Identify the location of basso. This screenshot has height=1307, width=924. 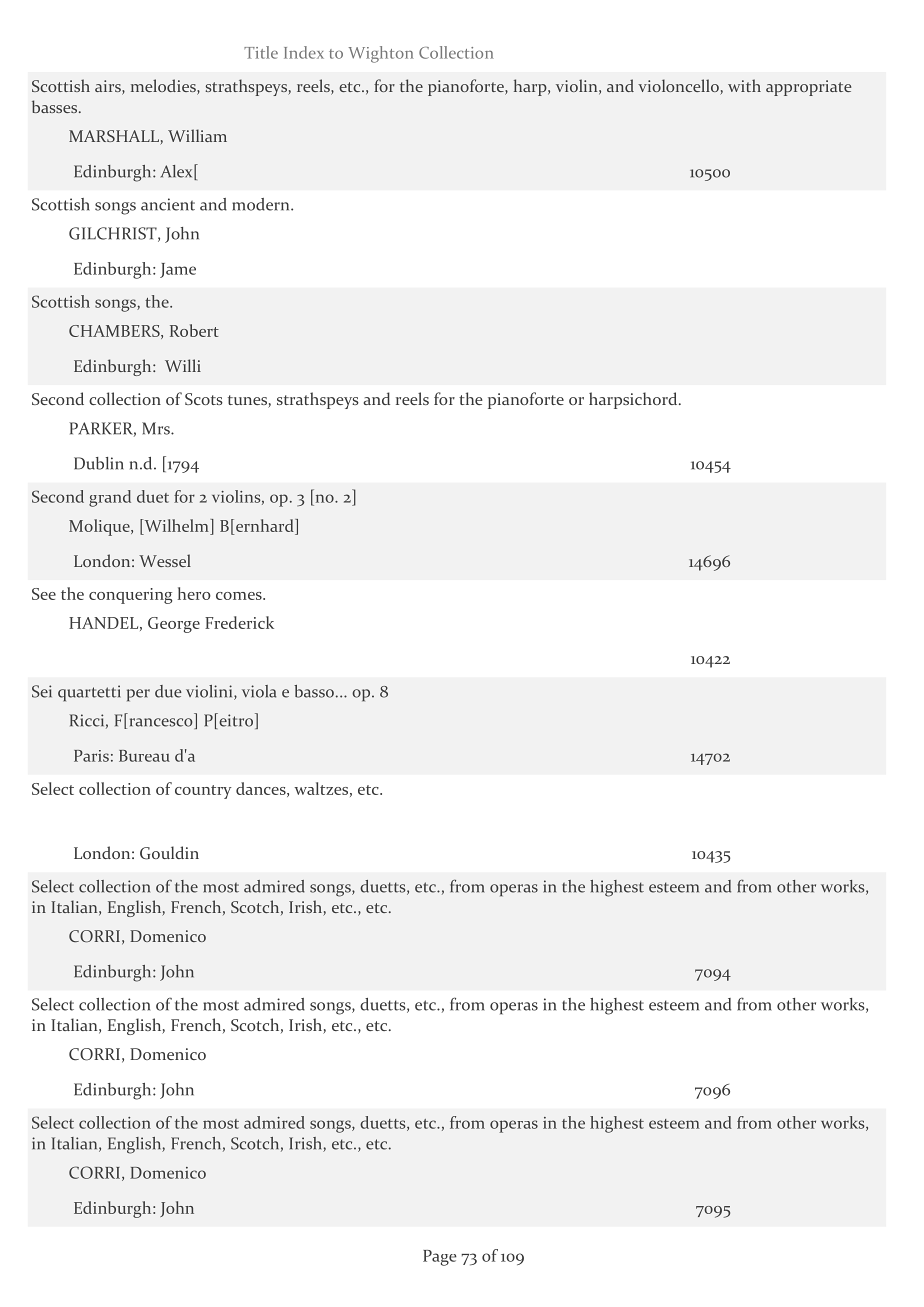
(314, 691).
